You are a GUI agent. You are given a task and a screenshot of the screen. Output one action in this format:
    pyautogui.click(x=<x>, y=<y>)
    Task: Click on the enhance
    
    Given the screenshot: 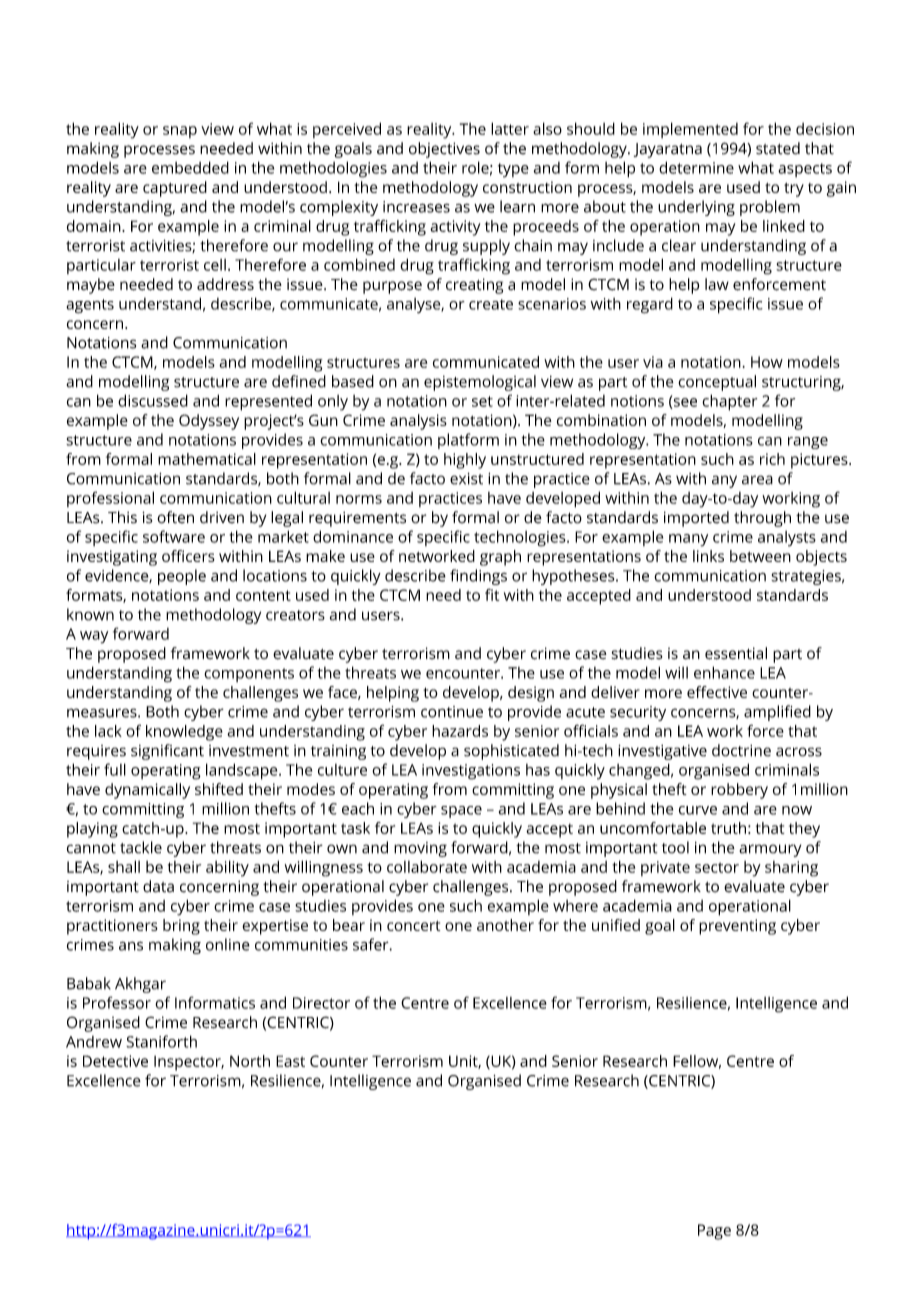 What is the action you would take?
    pyautogui.click(x=724, y=672)
